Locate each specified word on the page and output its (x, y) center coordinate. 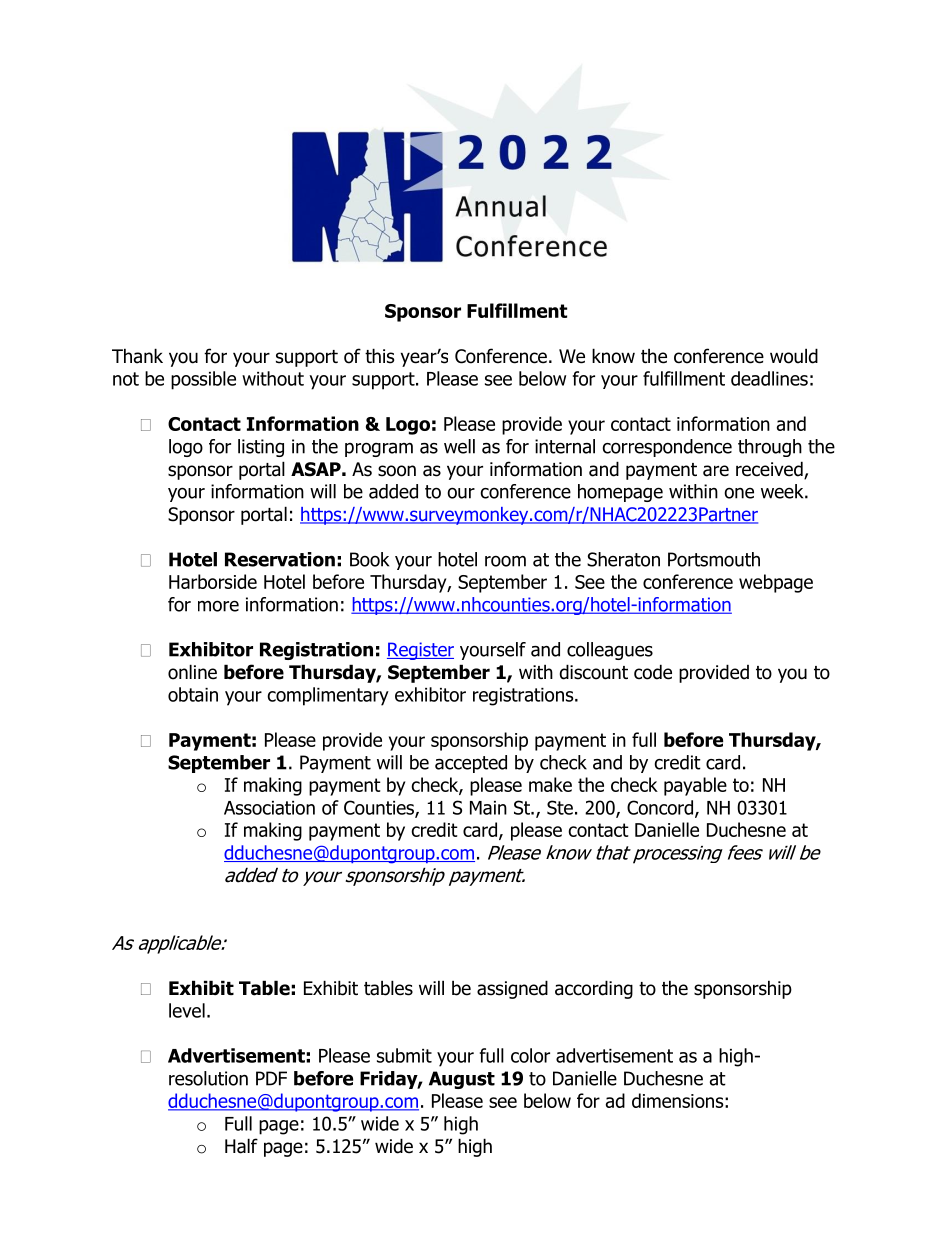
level (187, 1010)
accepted (471, 764)
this (379, 356)
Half (241, 1146)
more (218, 606)
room (505, 561)
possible (203, 380)
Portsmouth (714, 559)
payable (695, 786)
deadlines (769, 378)
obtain (193, 694)
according (594, 989)
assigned (512, 989)
